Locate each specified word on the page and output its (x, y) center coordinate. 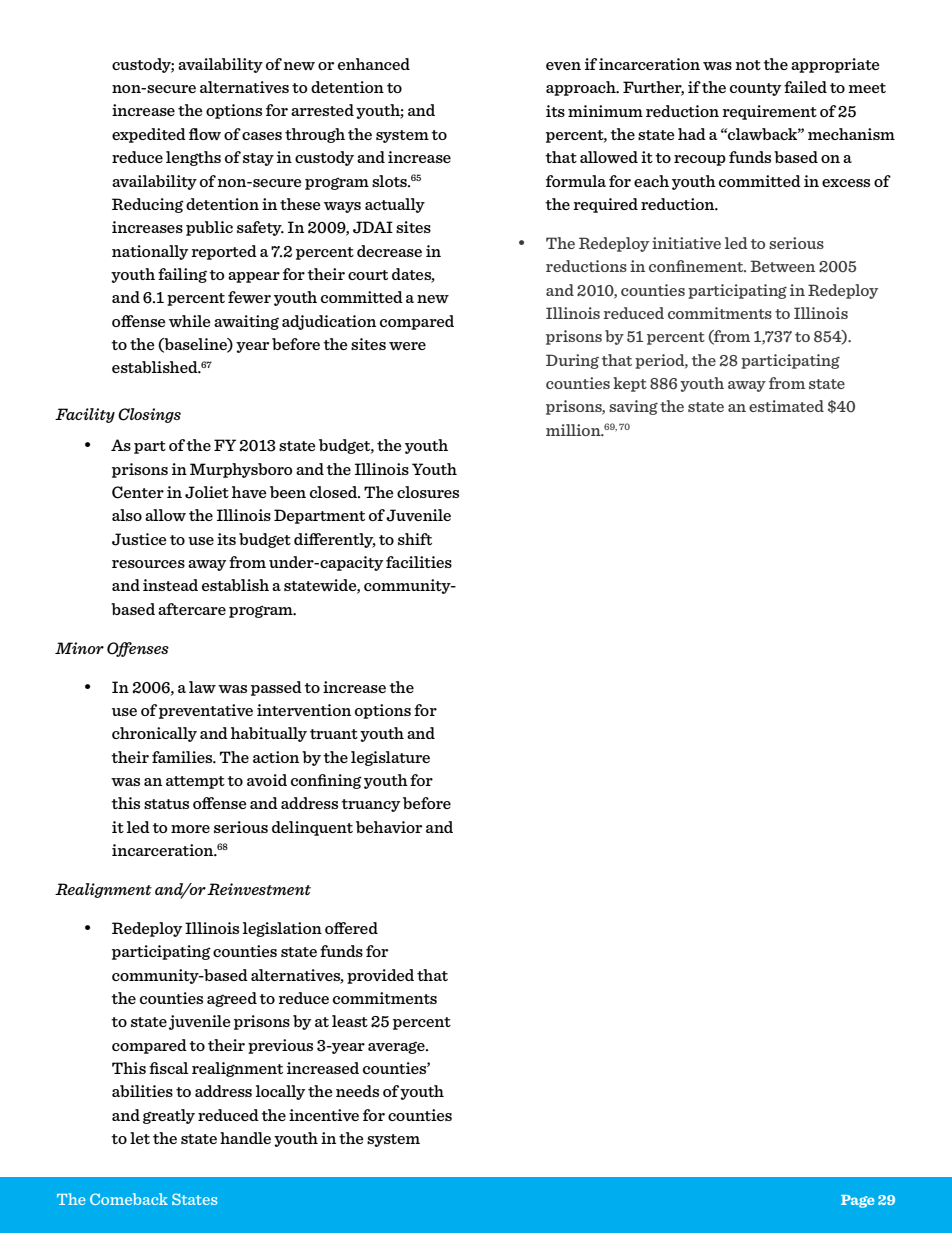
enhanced (374, 64)
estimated (786, 406)
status (166, 804)
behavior (389, 827)
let (140, 1138)
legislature (390, 758)
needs (357, 1091)
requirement (769, 112)
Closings (149, 415)
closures (428, 492)
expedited (149, 135)
